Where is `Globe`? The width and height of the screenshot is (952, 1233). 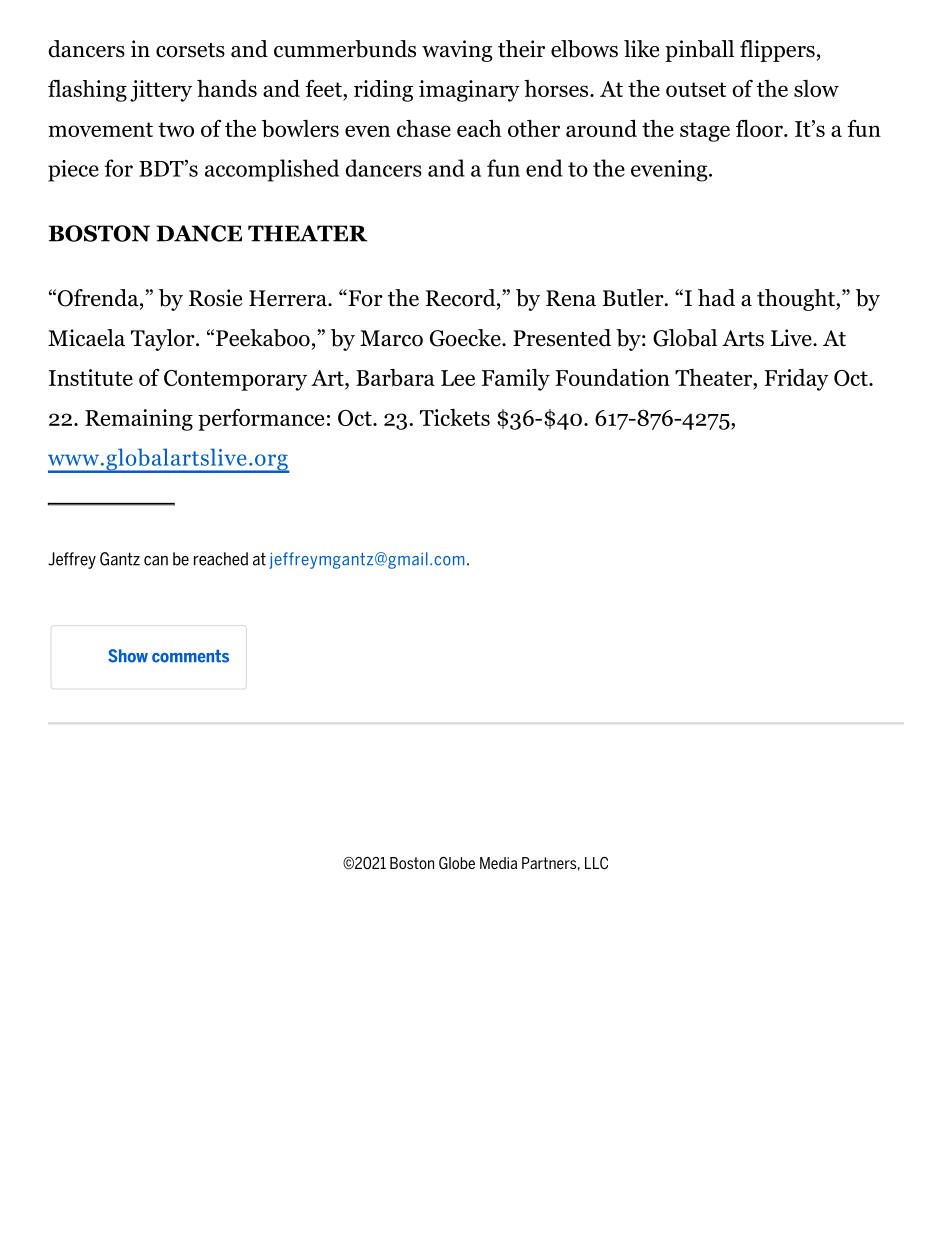 Globe is located at coordinates (457, 863).
